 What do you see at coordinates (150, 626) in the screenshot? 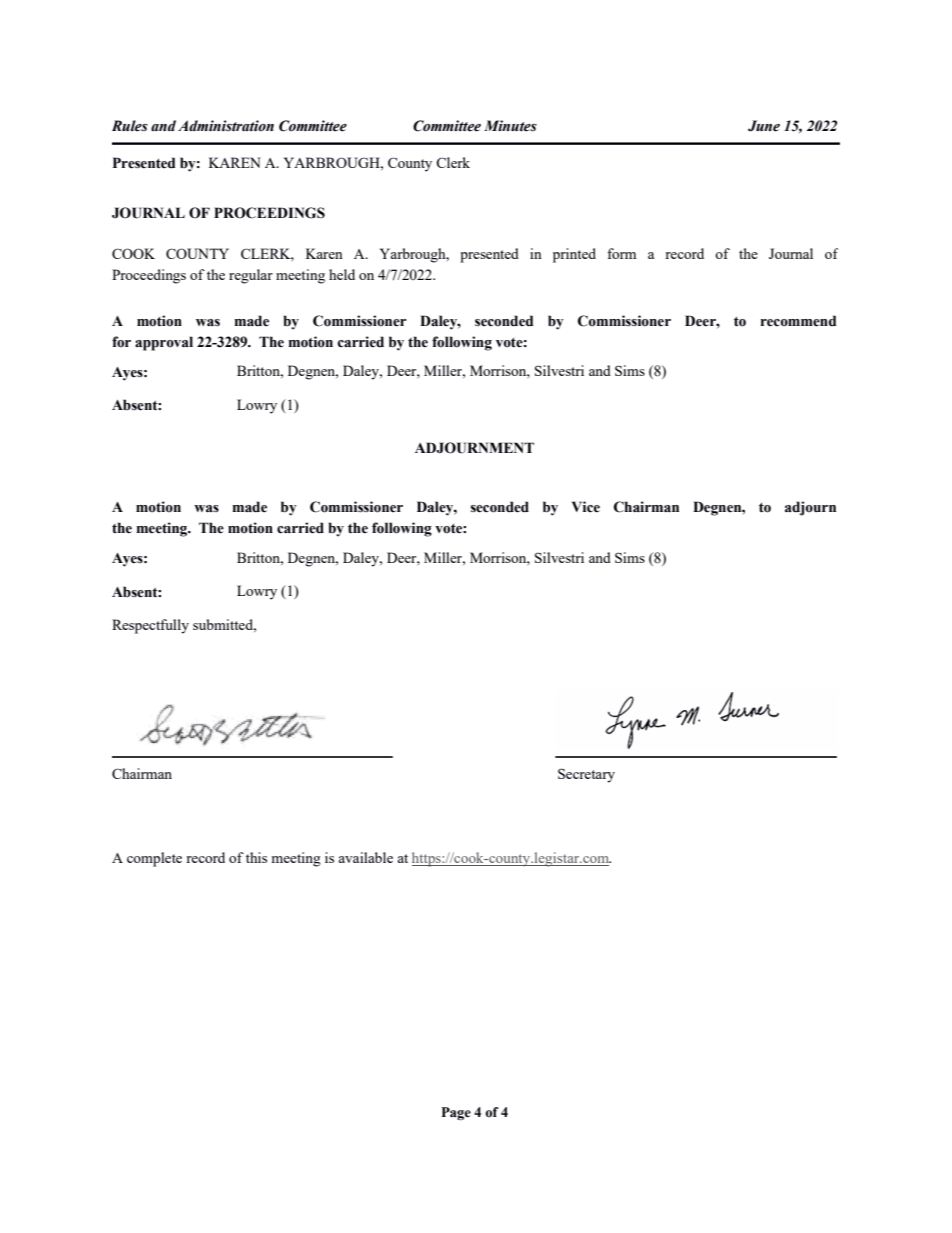
I see `Respectfully` at bounding box center [150, 626].
